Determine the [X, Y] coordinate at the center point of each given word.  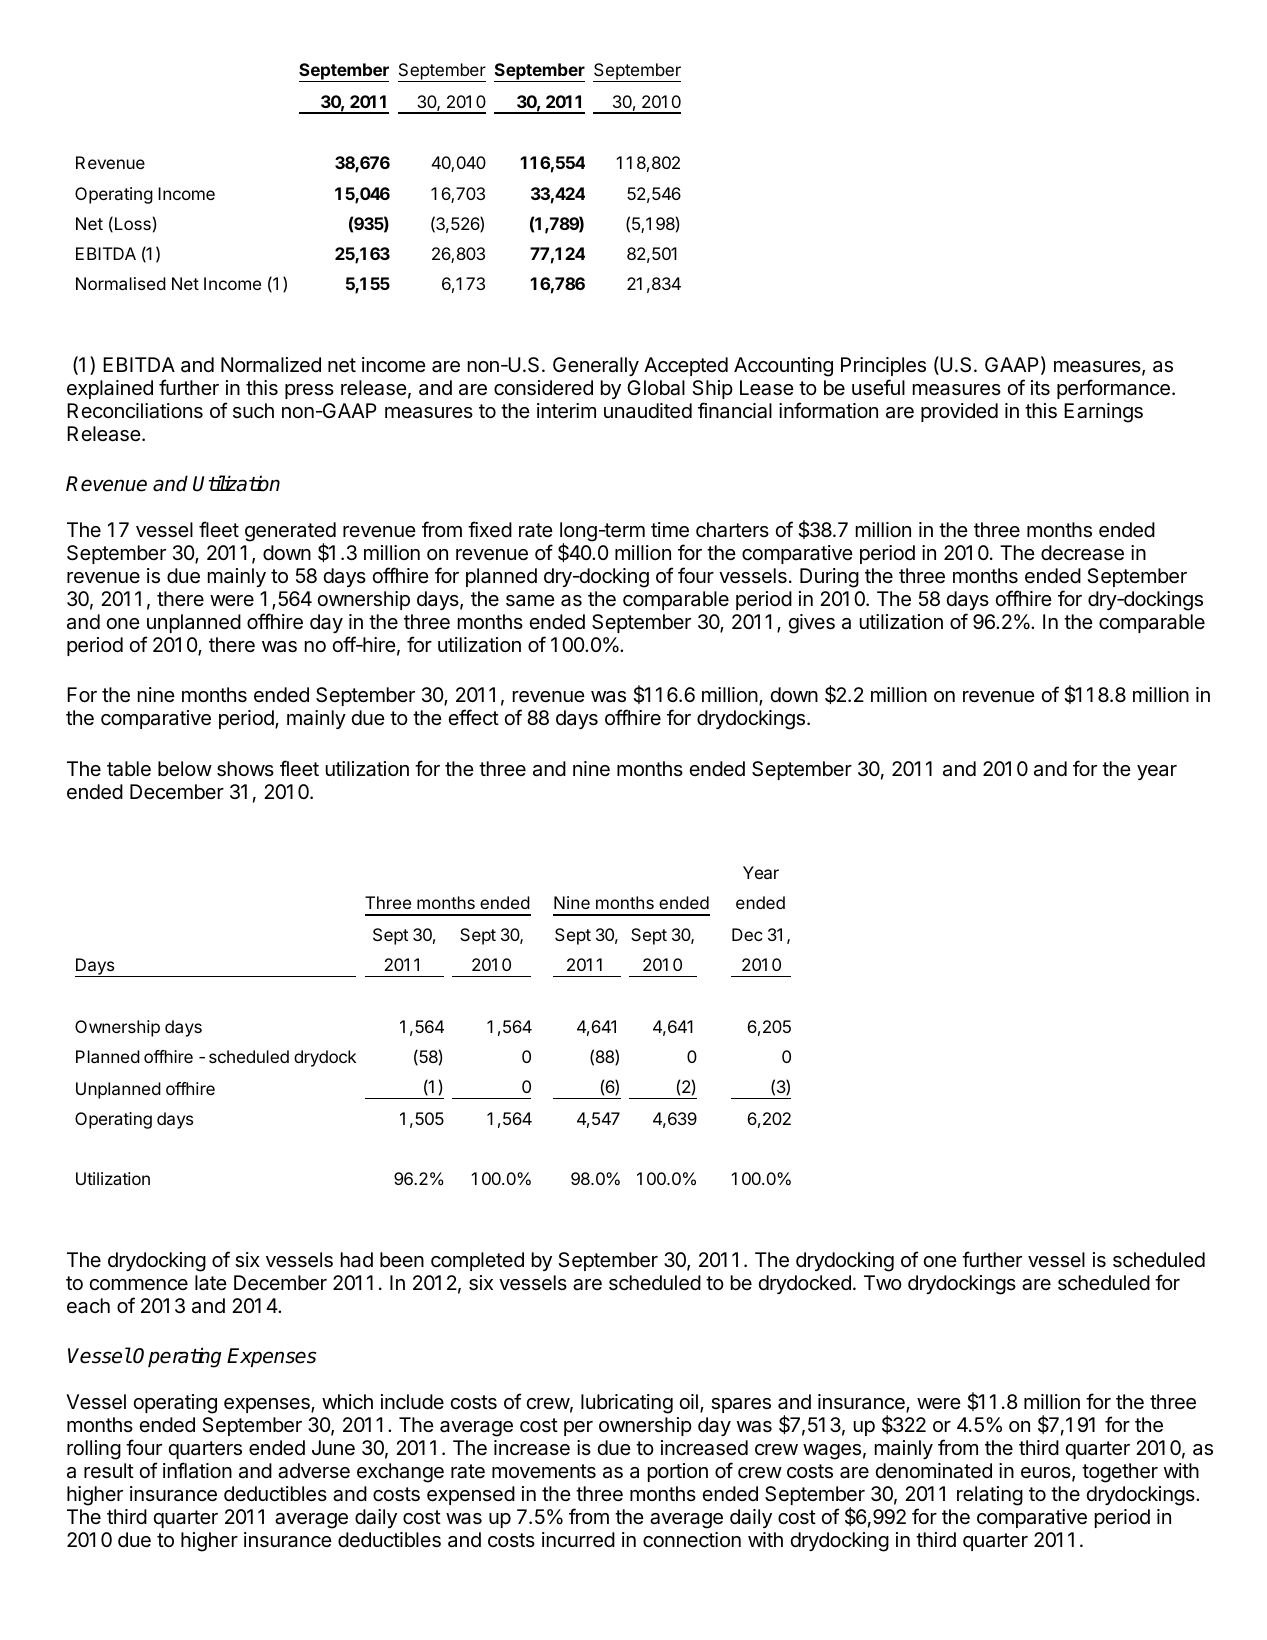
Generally [596, 366]
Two [883, 1282]
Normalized [271, 365]
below [185, 768]
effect [473, 717]
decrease [1082, 553]
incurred [578, 1540]
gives [811, 624]
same [530, 601]
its [1040, 388]
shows [245, 769]
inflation [197, 1470]
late [211, 1283]
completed [477, 1261]
